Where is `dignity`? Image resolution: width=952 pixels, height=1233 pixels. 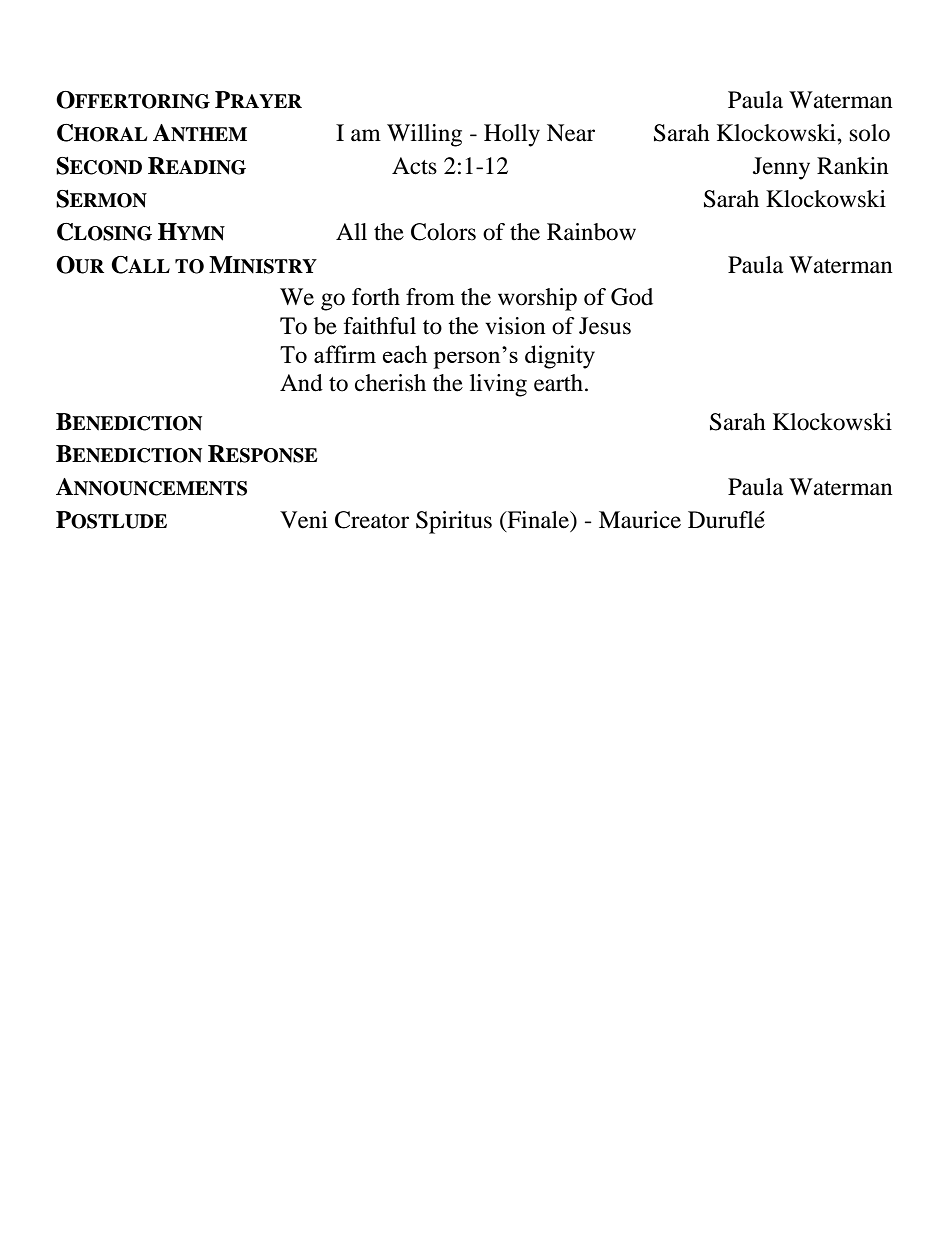 dignity is located at coordinates (560, 357).
